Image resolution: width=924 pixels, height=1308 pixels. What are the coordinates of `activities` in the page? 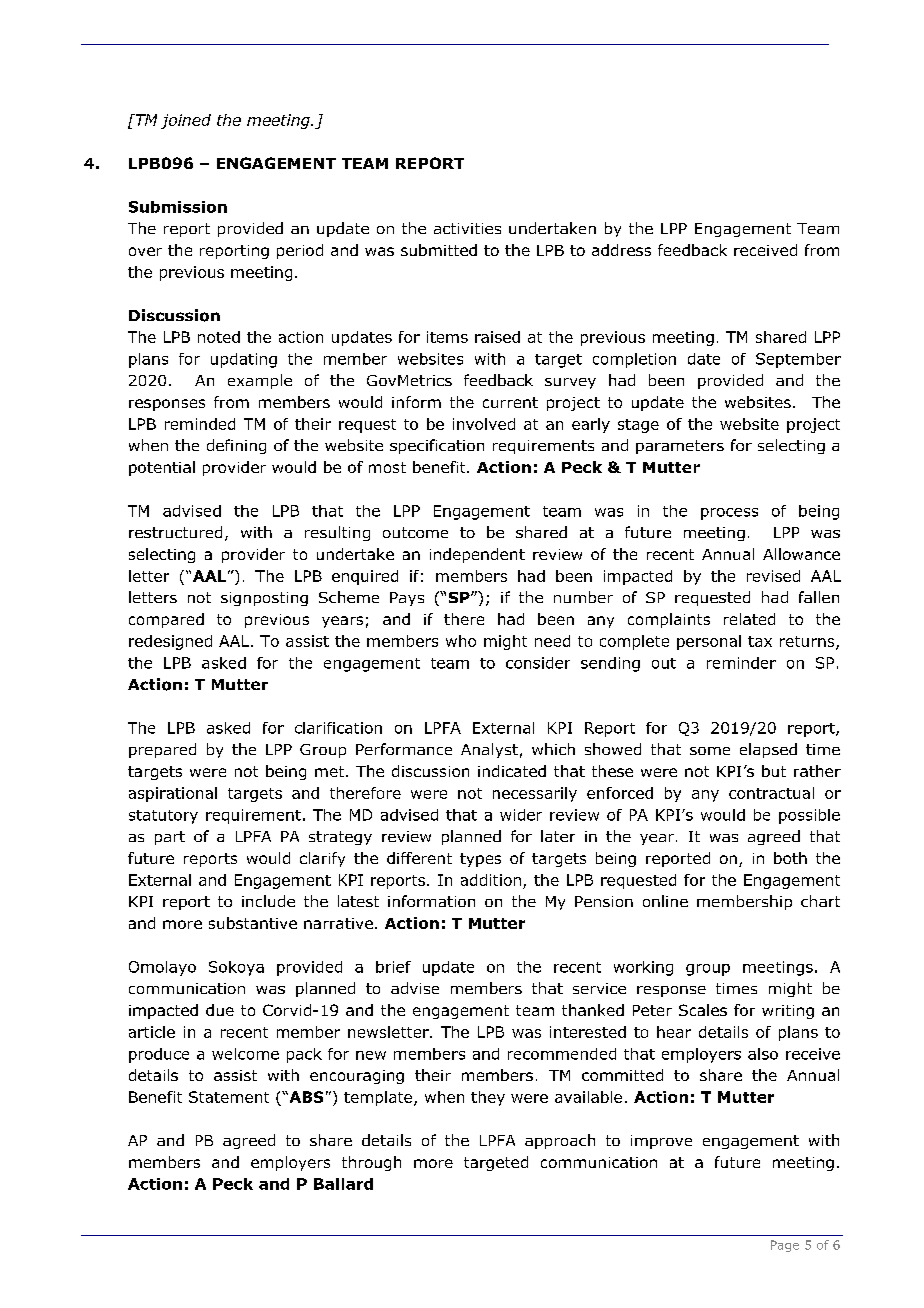 It's located at (467, 228).
